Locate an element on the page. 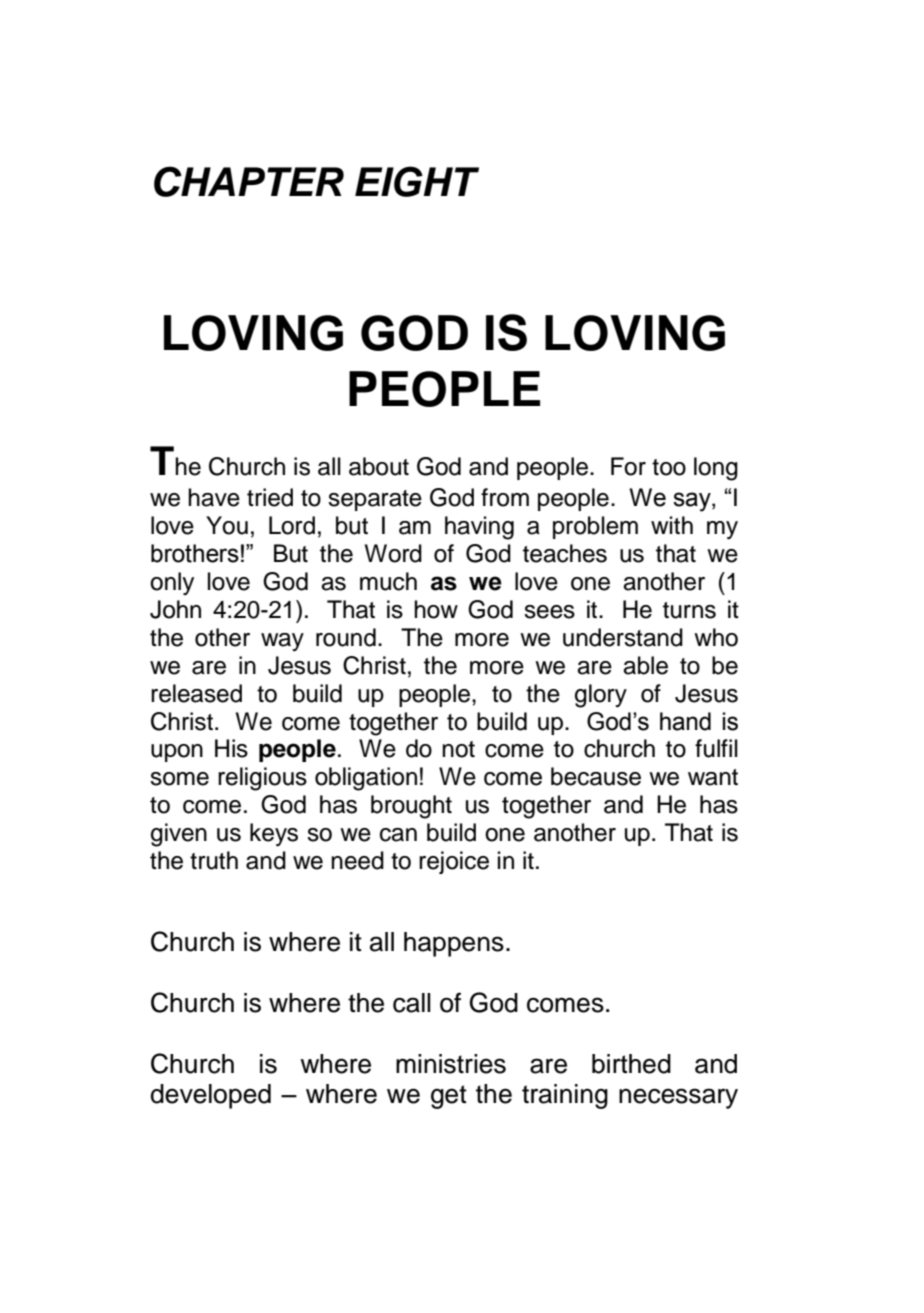 Image resolution: width=924 pixels, height=1313 pixels. EIGHT is located at coordinates (417, 181).
